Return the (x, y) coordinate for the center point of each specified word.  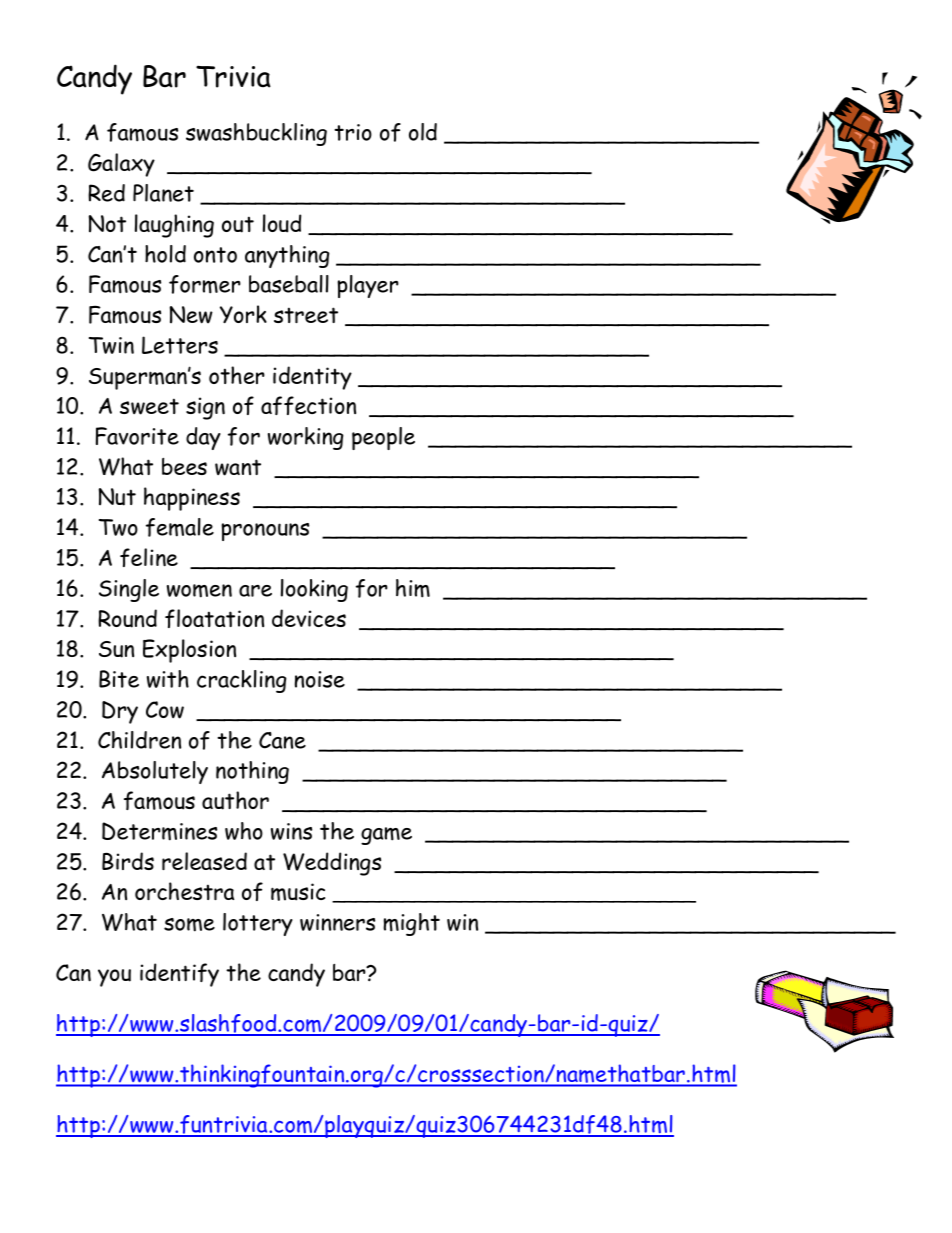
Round (127, 618)
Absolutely (155, 772)
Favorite (137, 436)
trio (353, 132)
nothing (252, 772)
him (413, 588)
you (114, 978)
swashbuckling (256, 134)
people (383, 438)
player (368, 286)
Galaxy (121, 165)
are (255, 591)
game (386, 836)
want (238, 467)
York (243, 314)
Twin (111, 345)
